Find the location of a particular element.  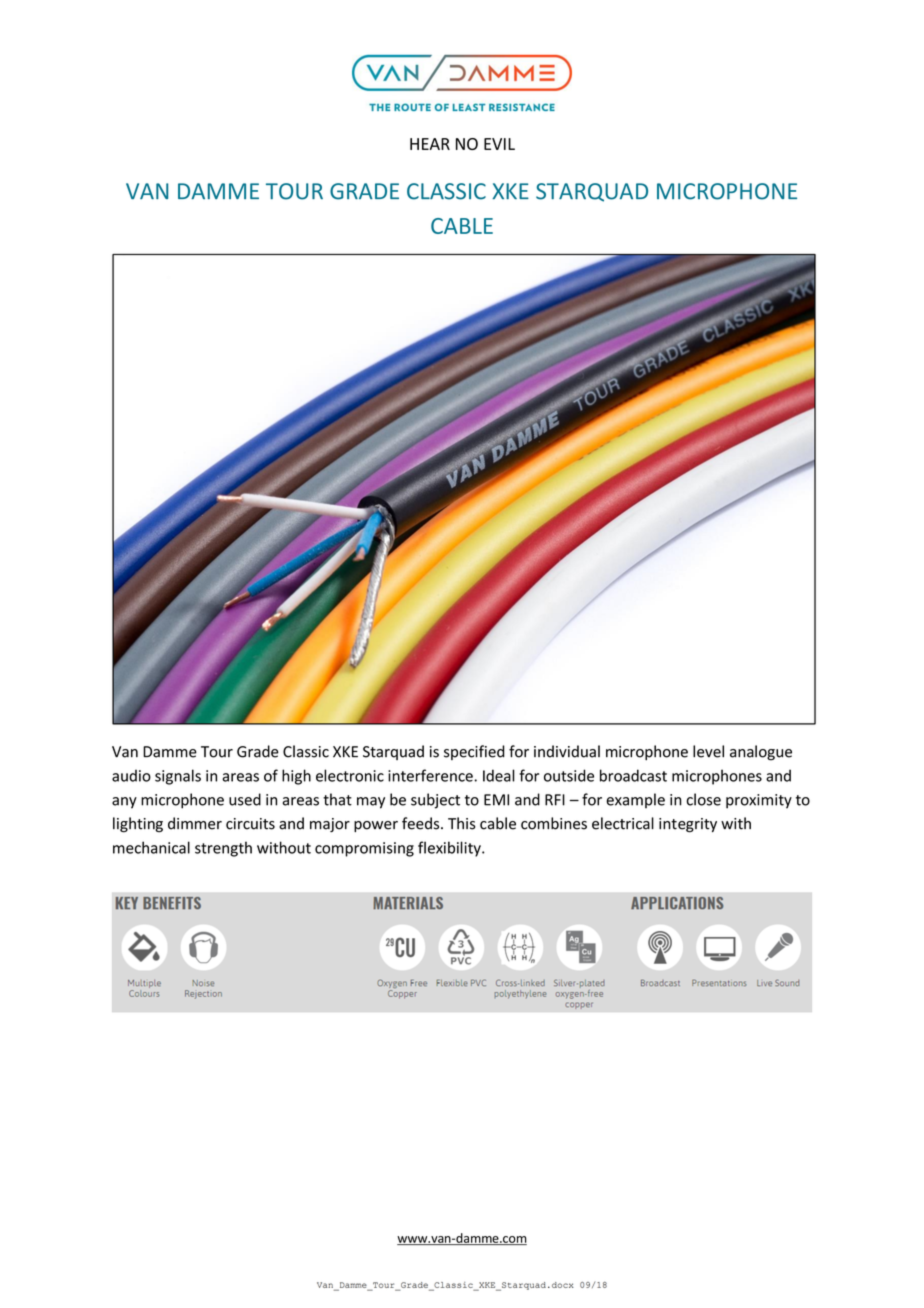

signals is located at coordinates (178, 777).
